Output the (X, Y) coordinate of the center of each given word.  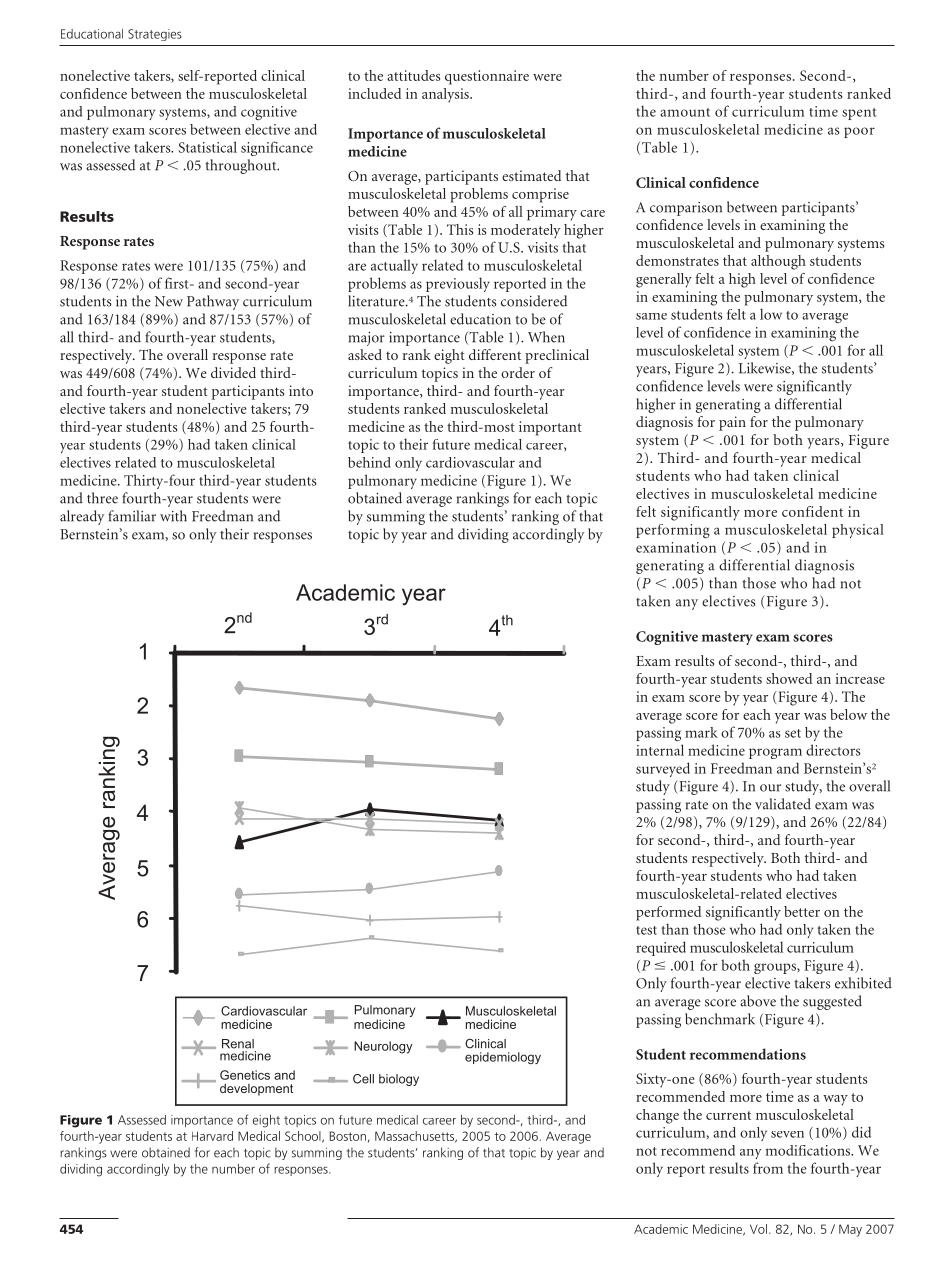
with (173, 516)
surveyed (663, 769)
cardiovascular (470, 462)
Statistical (207, 147)
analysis (446, 95)
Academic (661, 1229)
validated (783, 804)
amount (685, 112)
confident (812, 511)
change (657, 1116)
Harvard (212, 1136)
